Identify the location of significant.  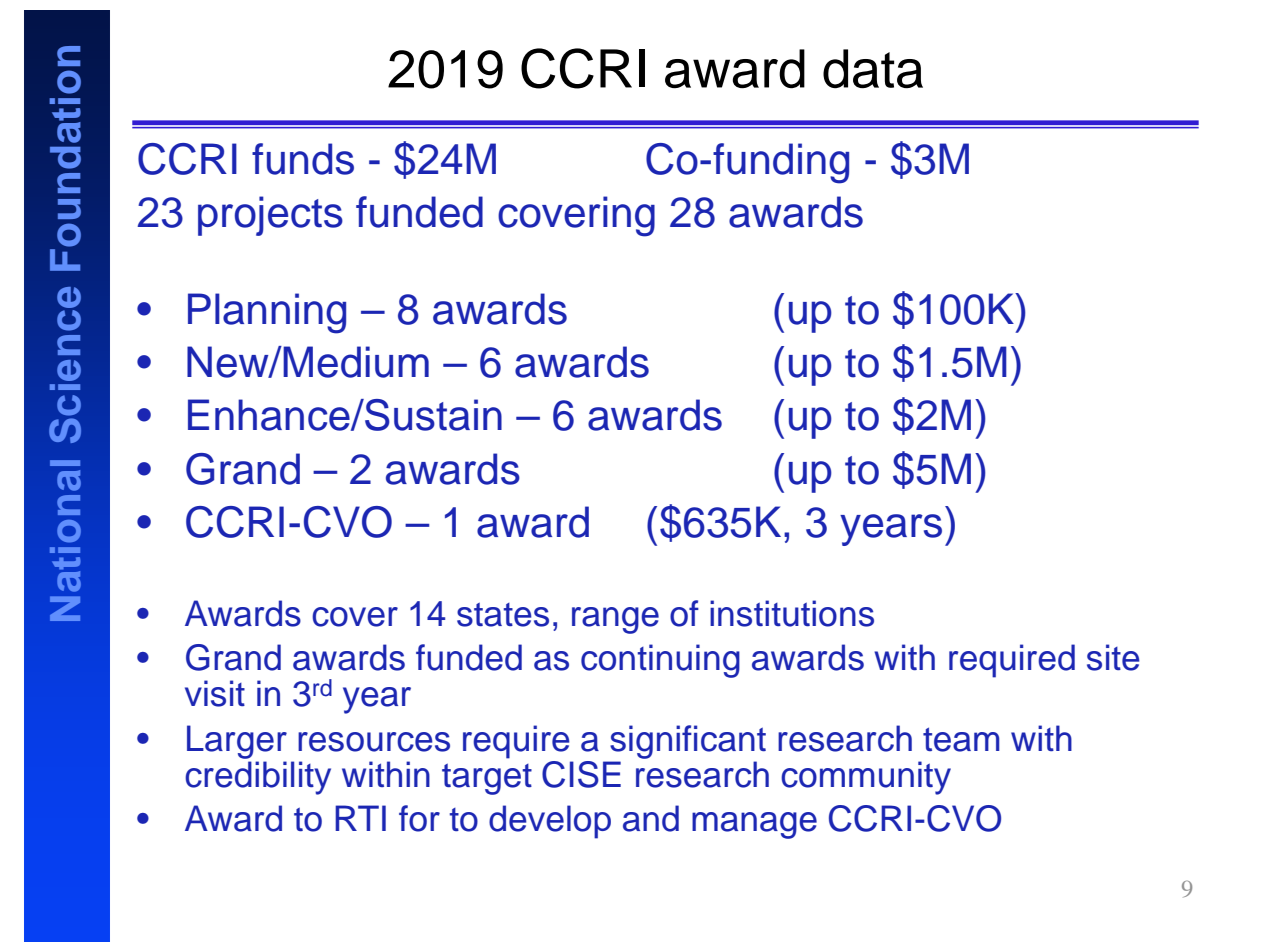
(688, 742).
